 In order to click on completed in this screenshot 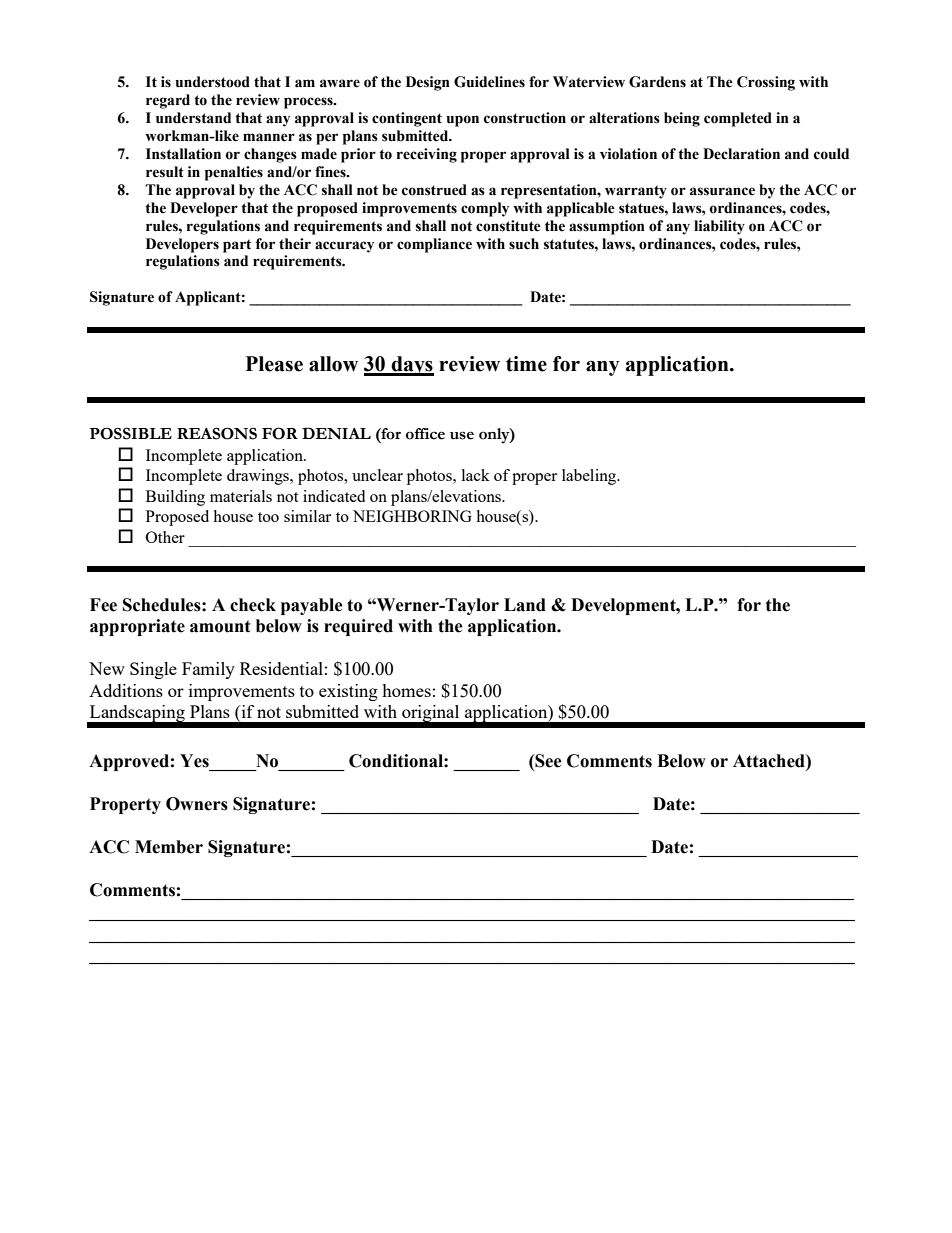, I will do `click(738, 119)`.
